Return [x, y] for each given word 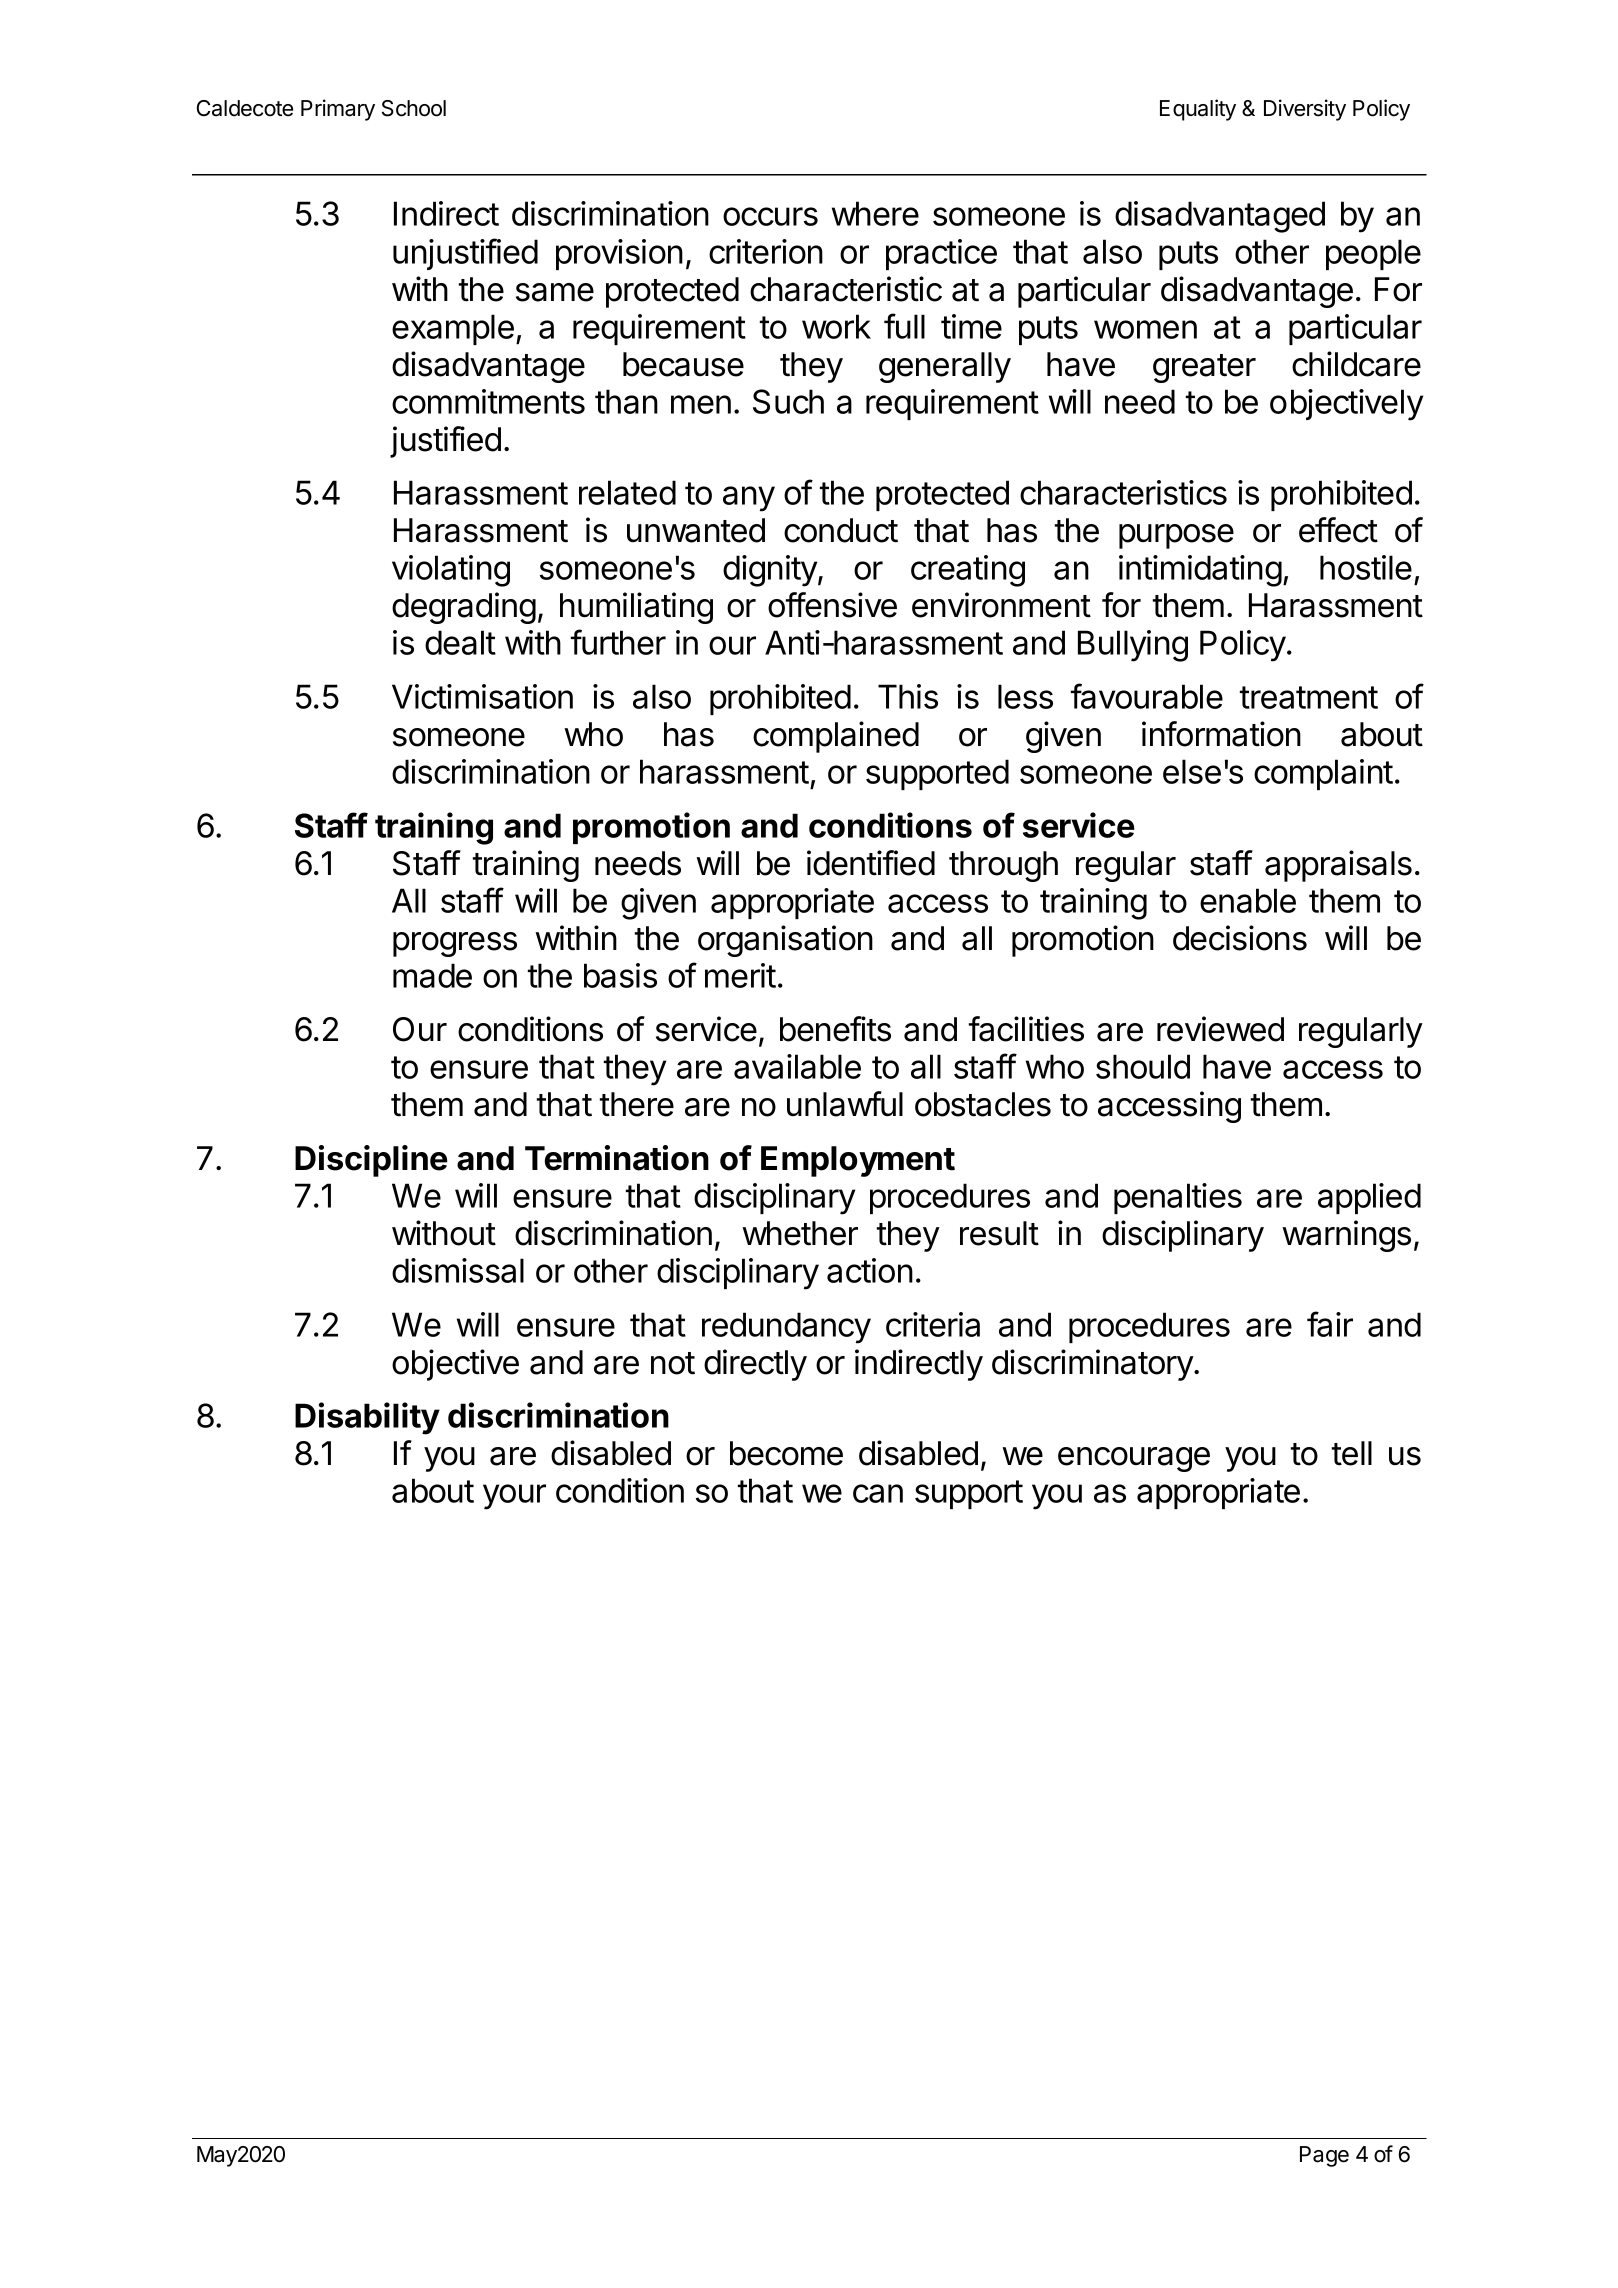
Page [1324, 2156]
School [414, 108]
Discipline [371, 1161]
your [514, 1497]
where [875, 213]
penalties [1178, 1198]
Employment [858, 1161]
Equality [1198, 110]
